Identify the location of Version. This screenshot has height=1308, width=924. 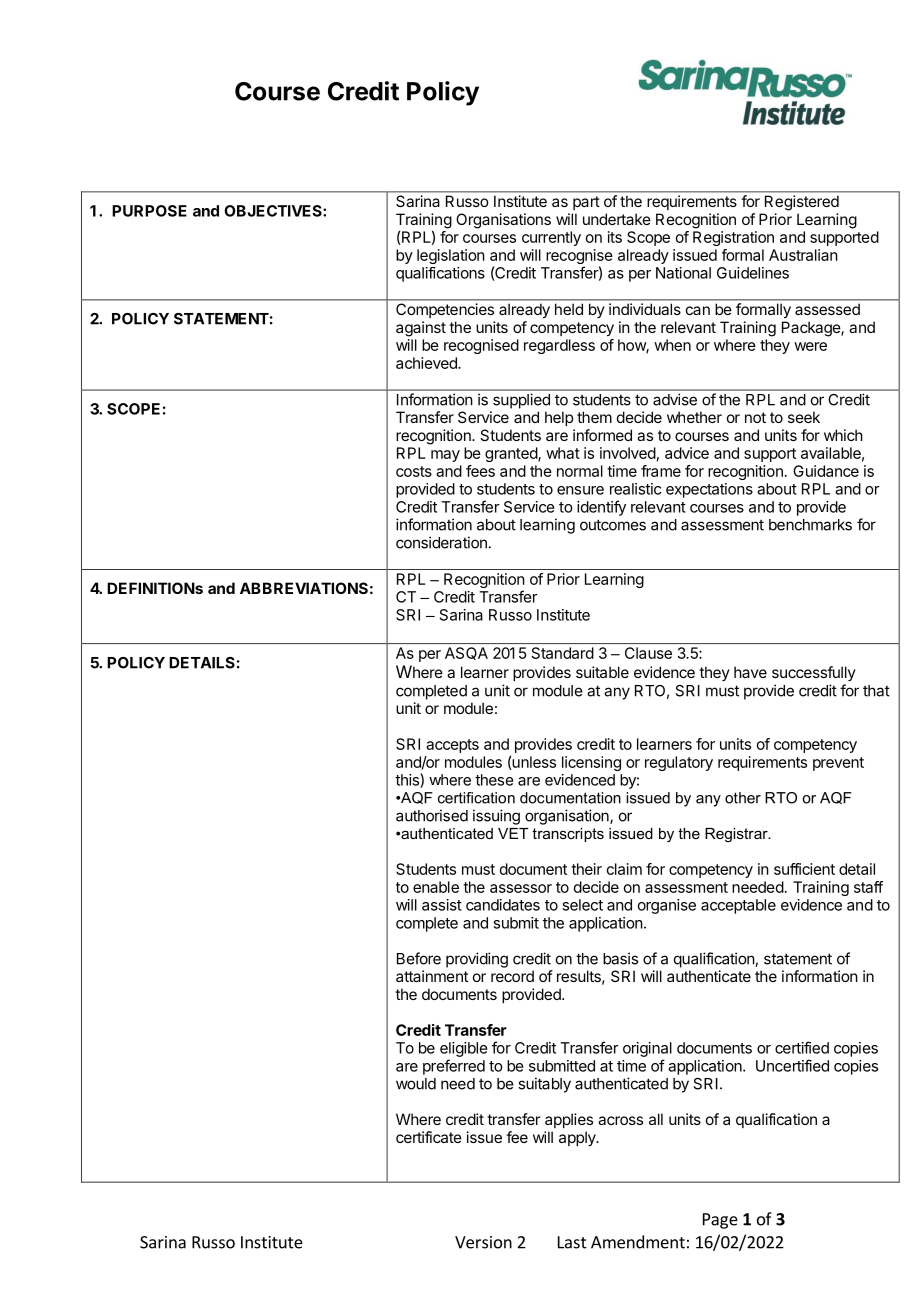
(483, 1242).
